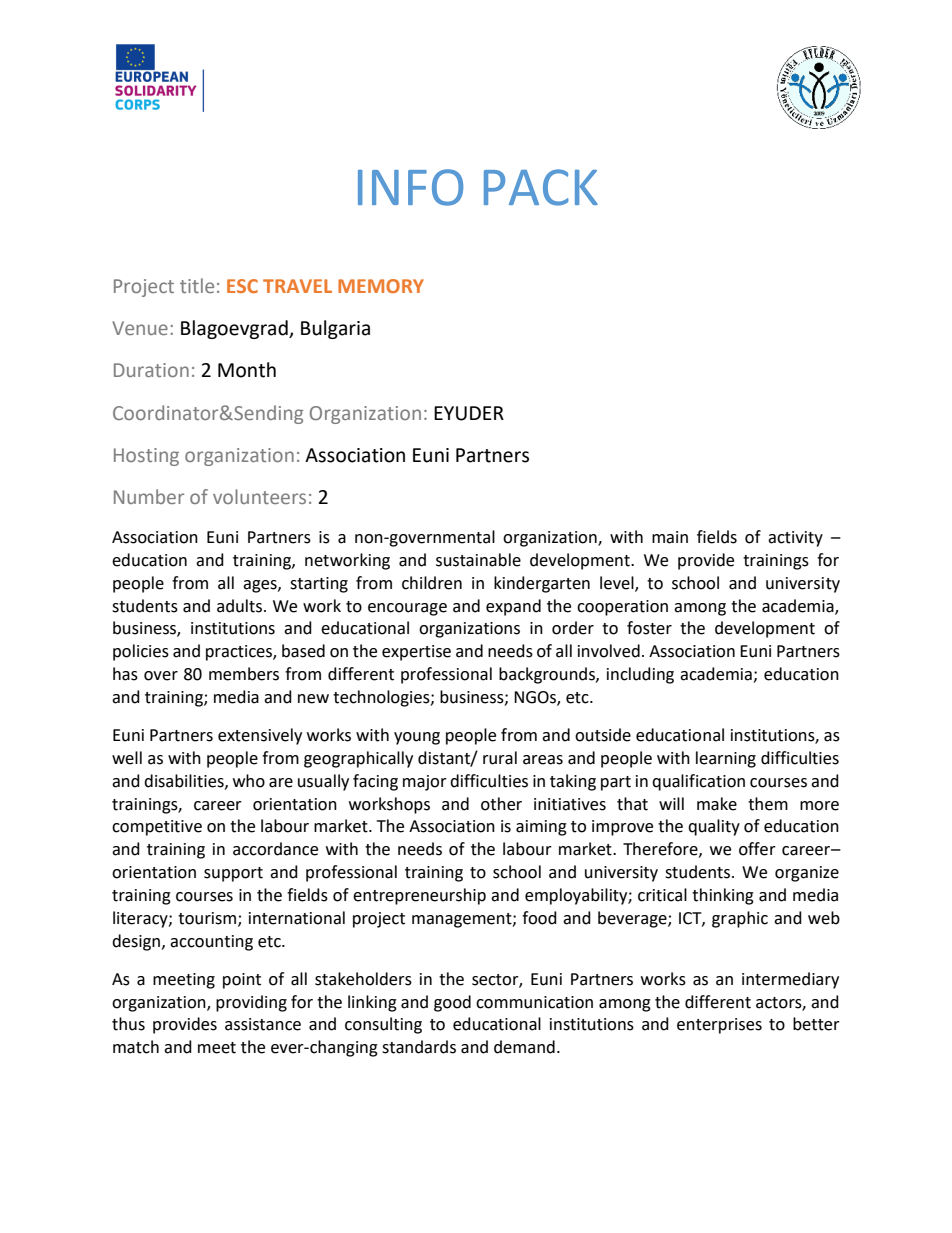 This screenshot has width=952, height=1233. I want to click on expand, so click(513, 607).
